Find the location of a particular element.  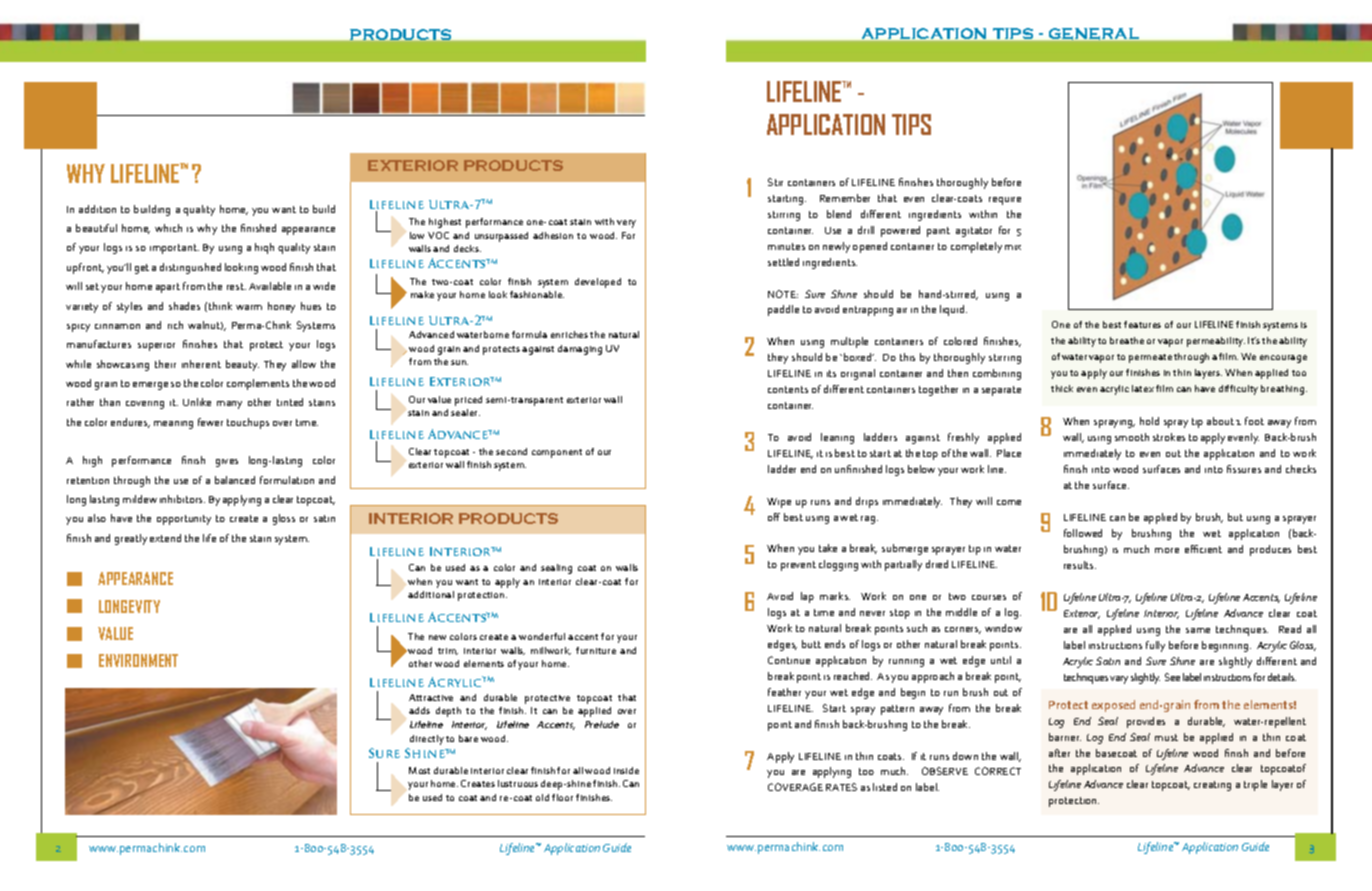

require is located at coordinates (1005, 201).
